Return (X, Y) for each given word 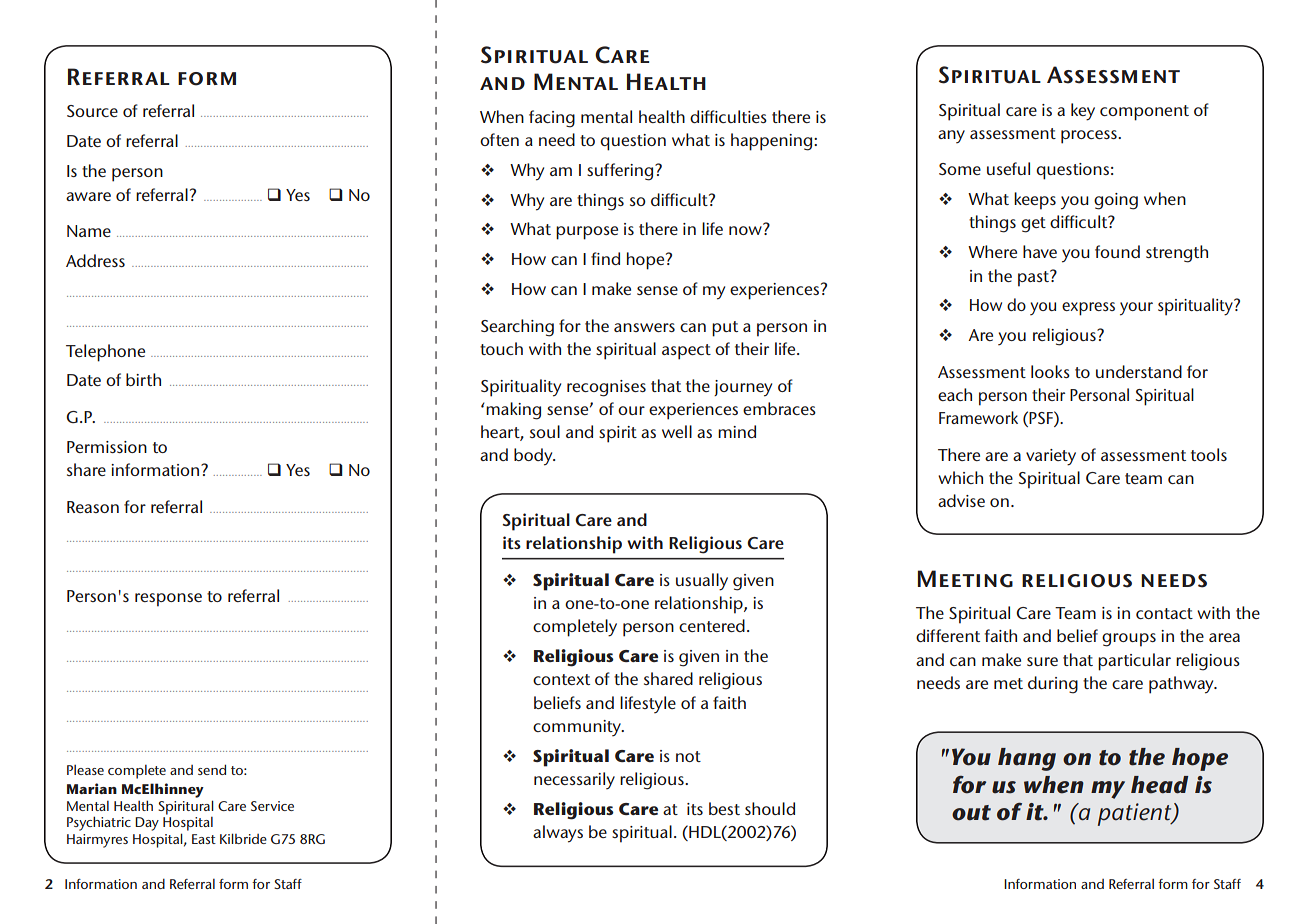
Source (92, 111)
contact (1164, 613)
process (1090, 137)
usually (702, 582)
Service (272, 806)
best (724, 808)
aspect (686, 352)
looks (1050, 371)
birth (143, 379)
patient (1136, 814)
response (168, 600)
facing (552, 119)
